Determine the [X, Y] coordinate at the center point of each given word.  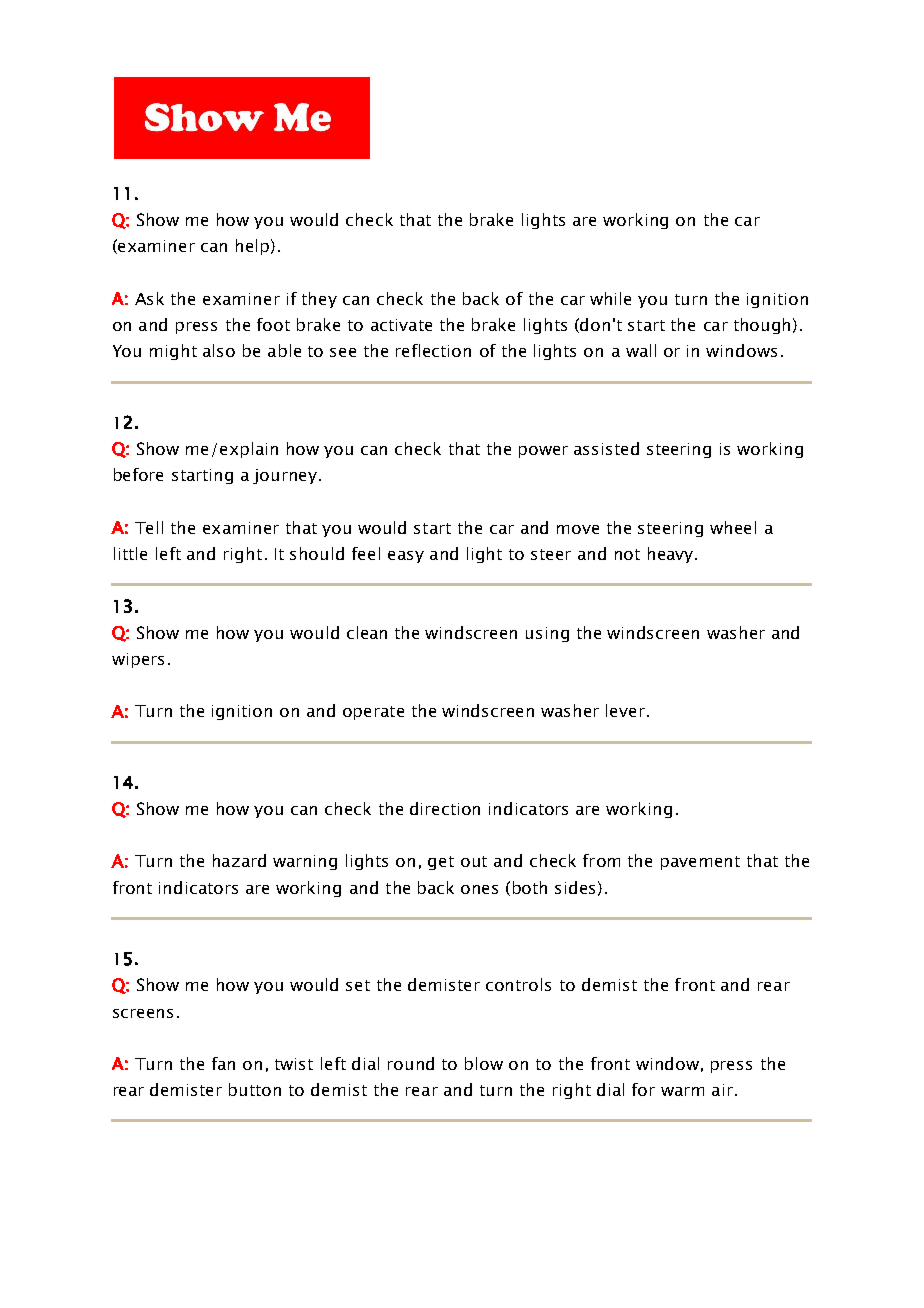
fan [223, 1063]
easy [406, 557]
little [130, 553]
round [411, 1063]
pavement [700, 863]
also [219, 350]
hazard [239, 860]
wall [641, 350]
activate [401, 325]
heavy [672, 555]
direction [445, 808]
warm [682, 1091]
